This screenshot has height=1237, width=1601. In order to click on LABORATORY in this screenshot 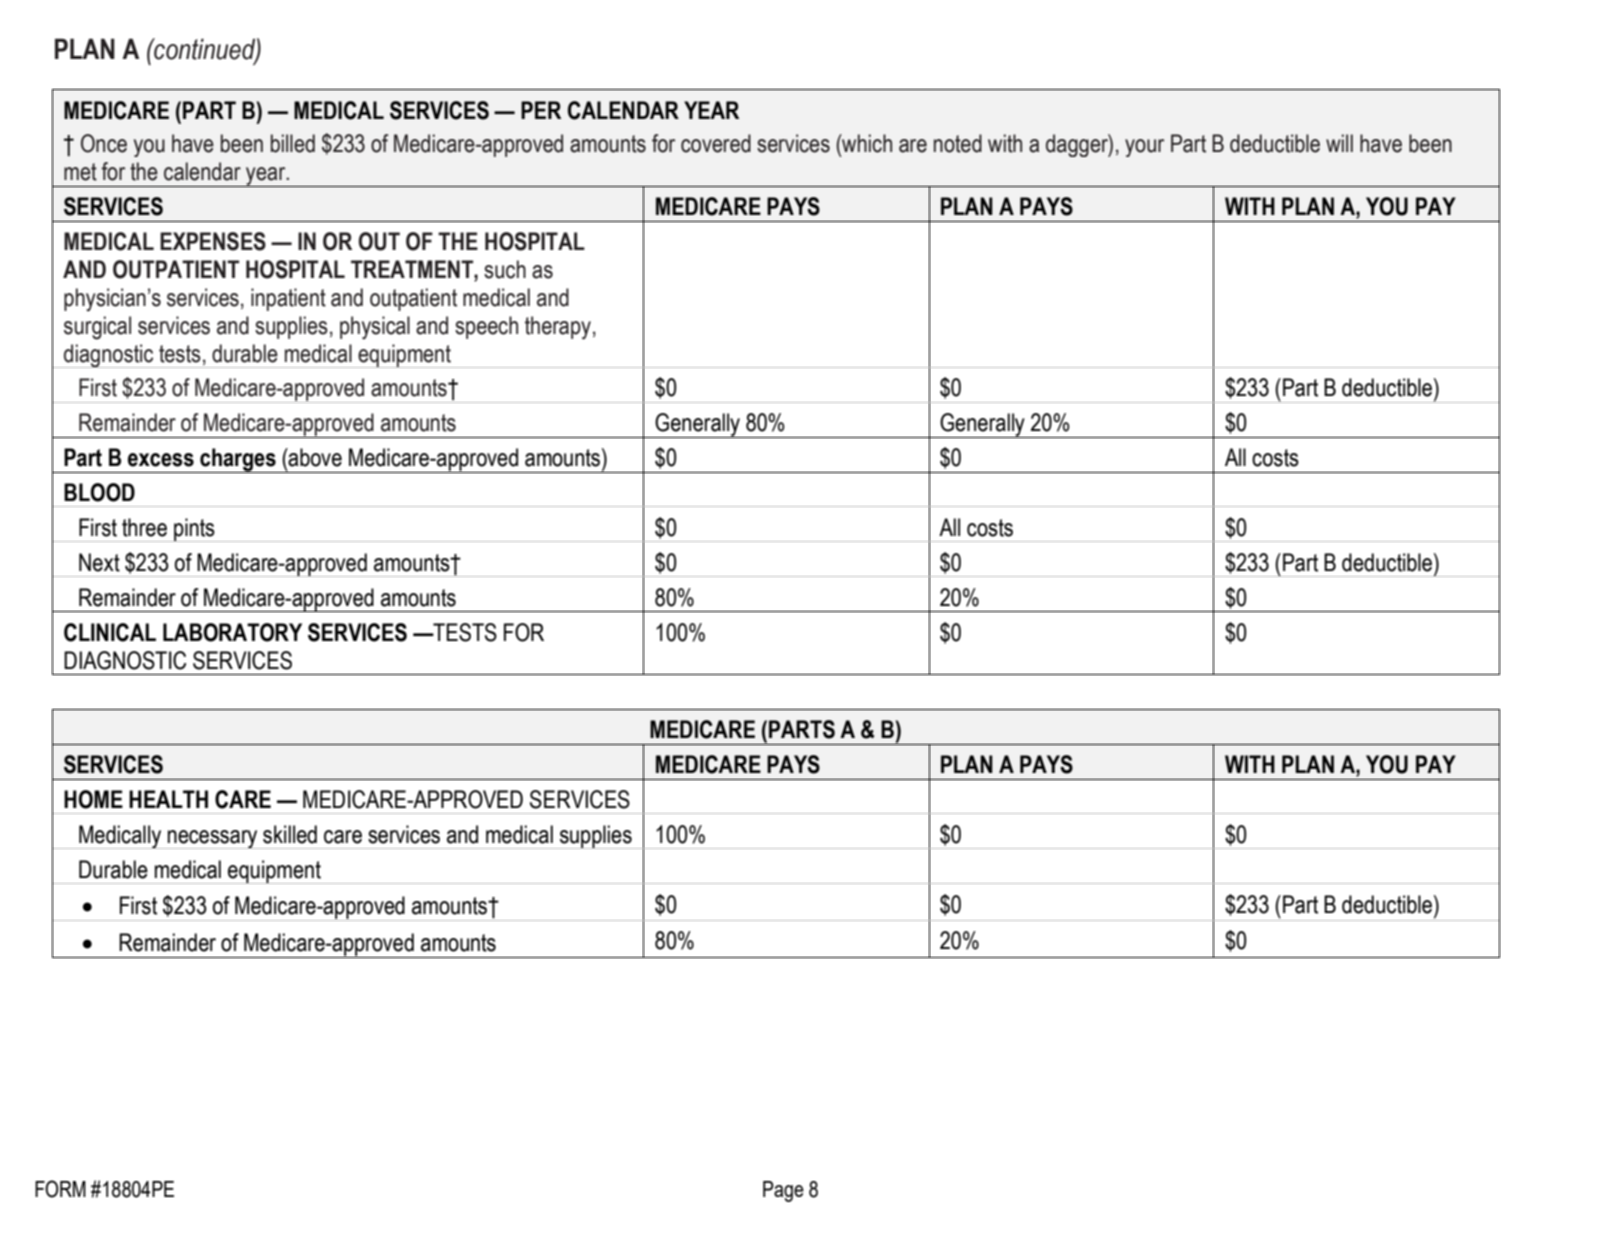, I will do `click(232, 632)`.
